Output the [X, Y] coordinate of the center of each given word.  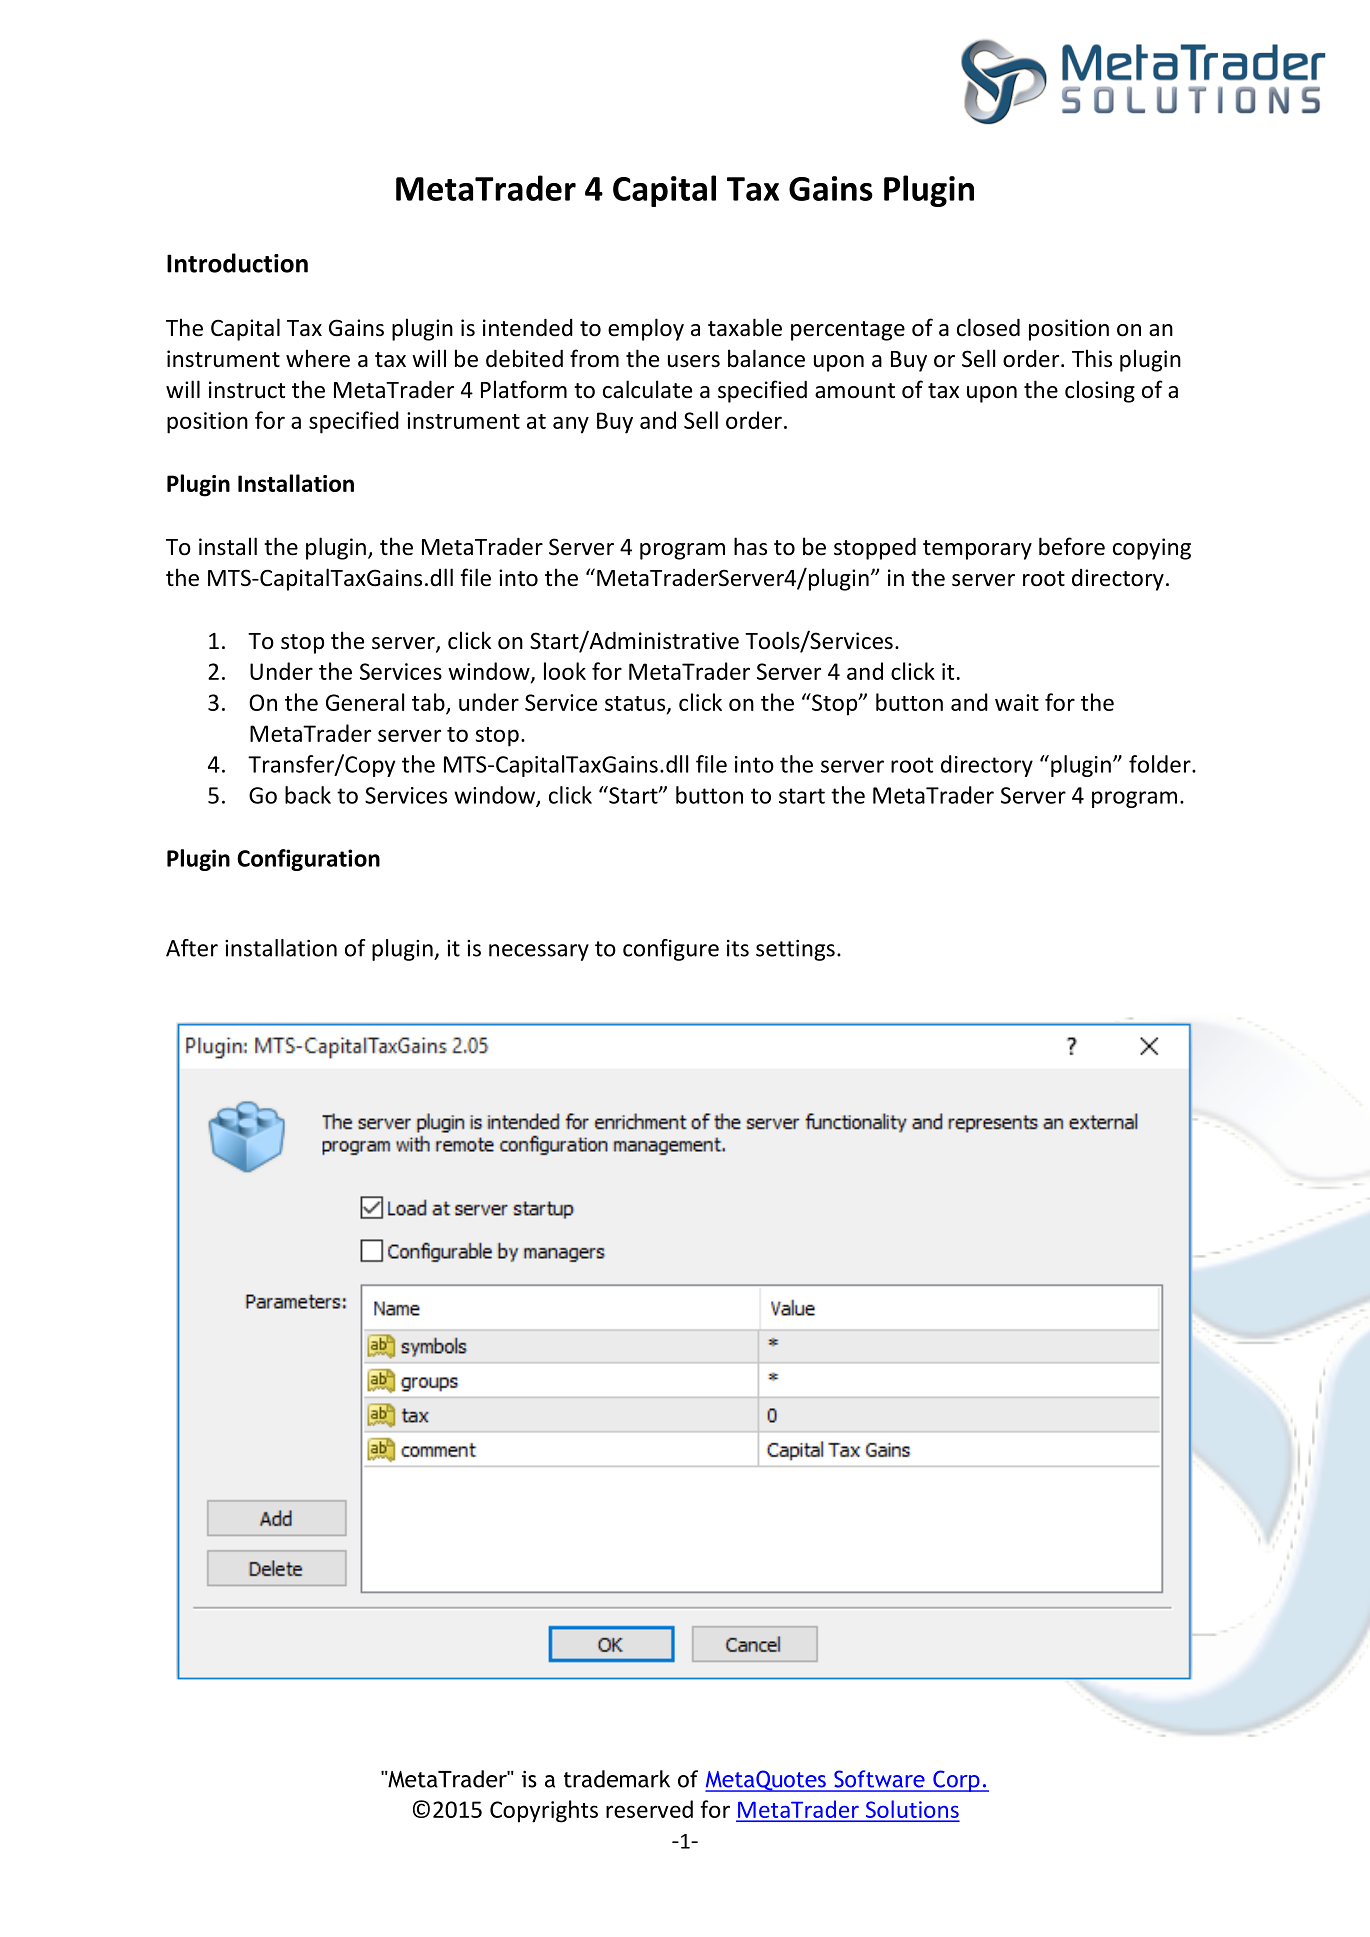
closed [988, 327]
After [192, 948]
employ [646, 329]
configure [671, 950]
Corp [956, 1781]
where [318, 358]
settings [795, 950]
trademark [617, 1779]
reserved [649, 1809]
